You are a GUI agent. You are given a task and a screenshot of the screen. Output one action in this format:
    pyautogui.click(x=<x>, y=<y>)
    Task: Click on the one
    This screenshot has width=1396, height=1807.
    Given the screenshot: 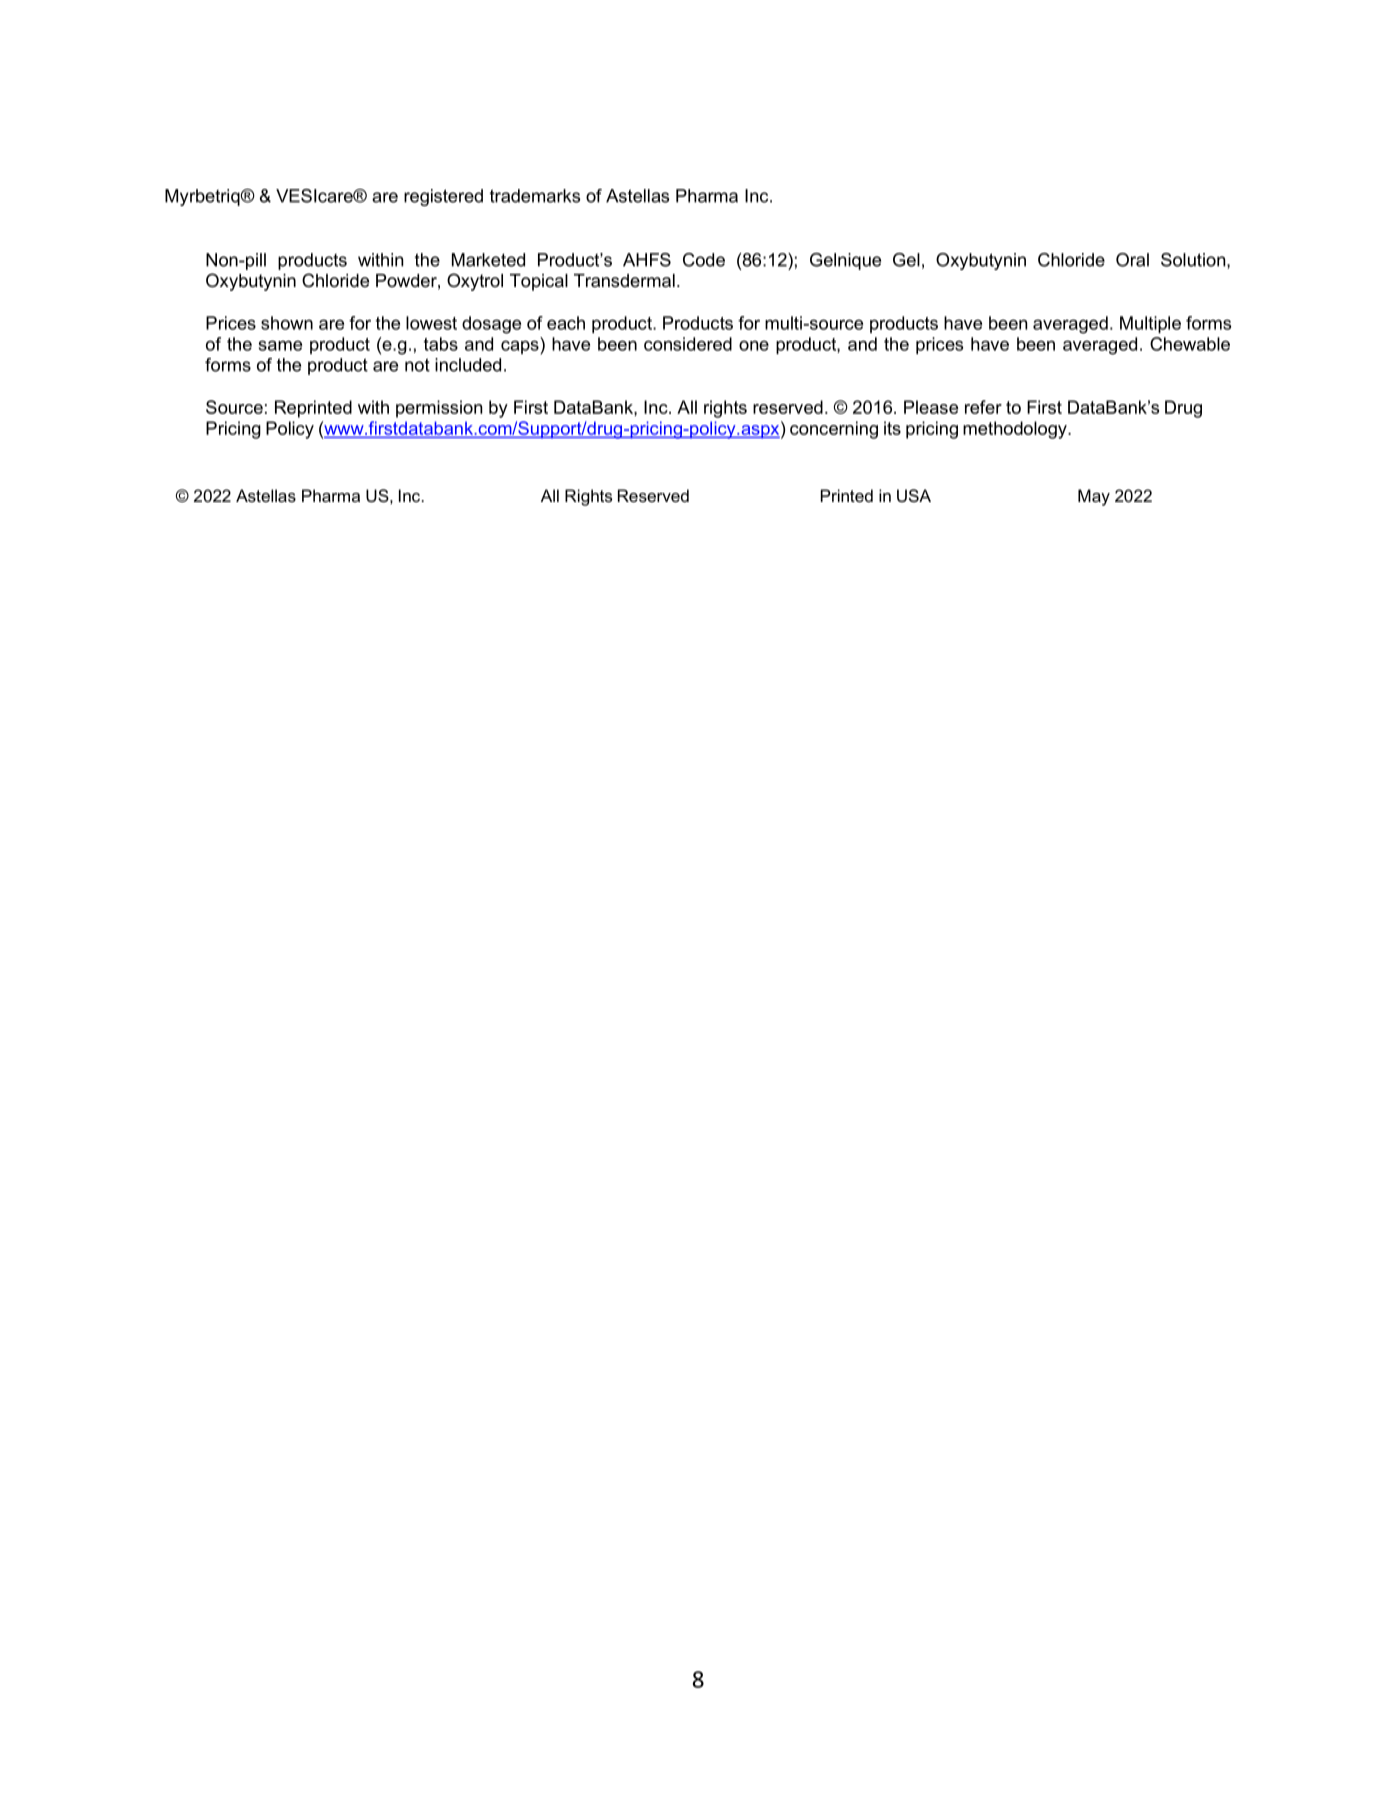 What is the action you would take?
    pyautogui.click(x=754, y=345)
